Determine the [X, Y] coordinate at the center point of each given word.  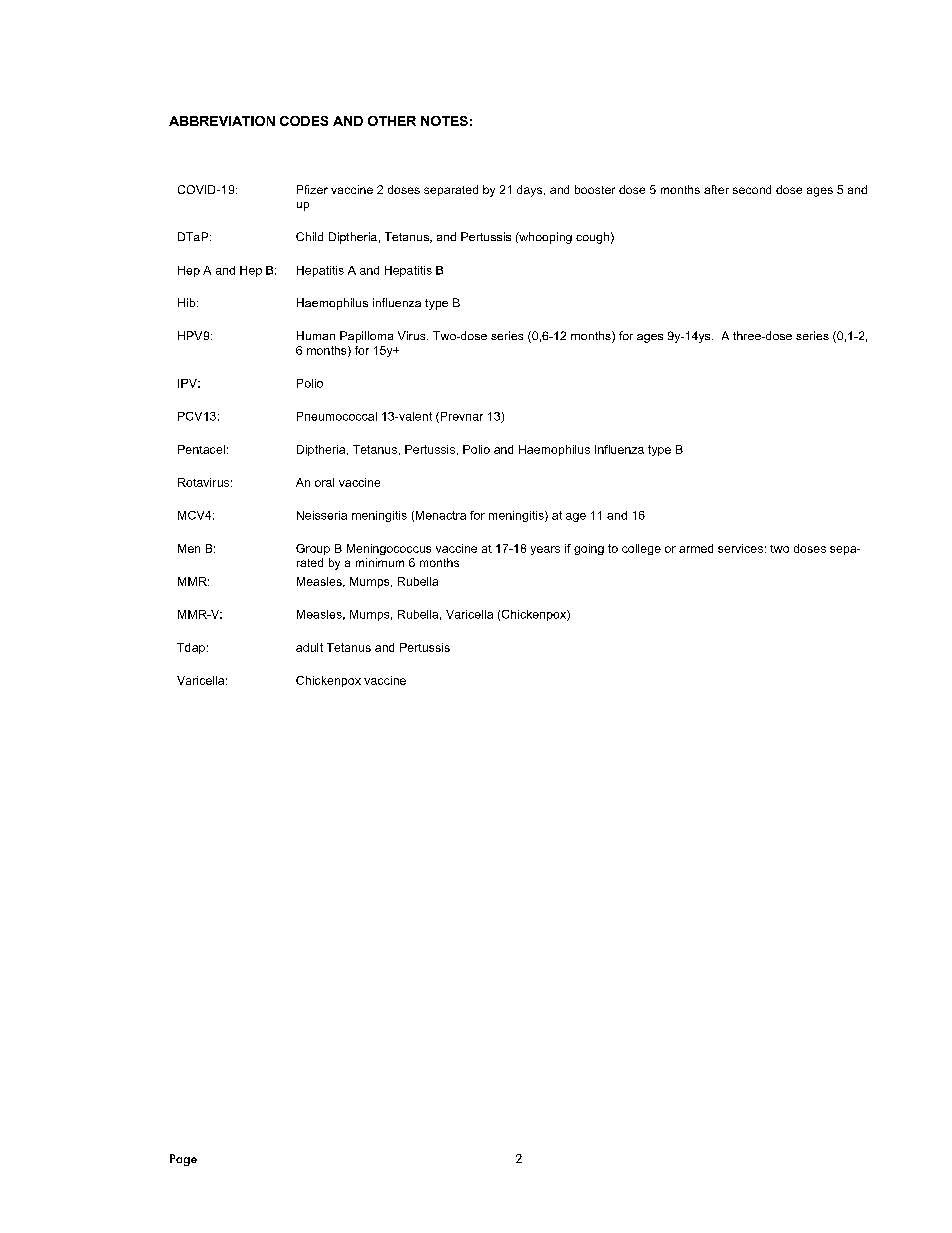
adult [309, 647]
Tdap [191, 648]
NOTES [444, 121]
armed [696, 548]
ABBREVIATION [222, 121]
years [545, 550]
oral [324, 482]
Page [183, 1160]
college [641, 549]
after [716, 189]
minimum [380, 562]
